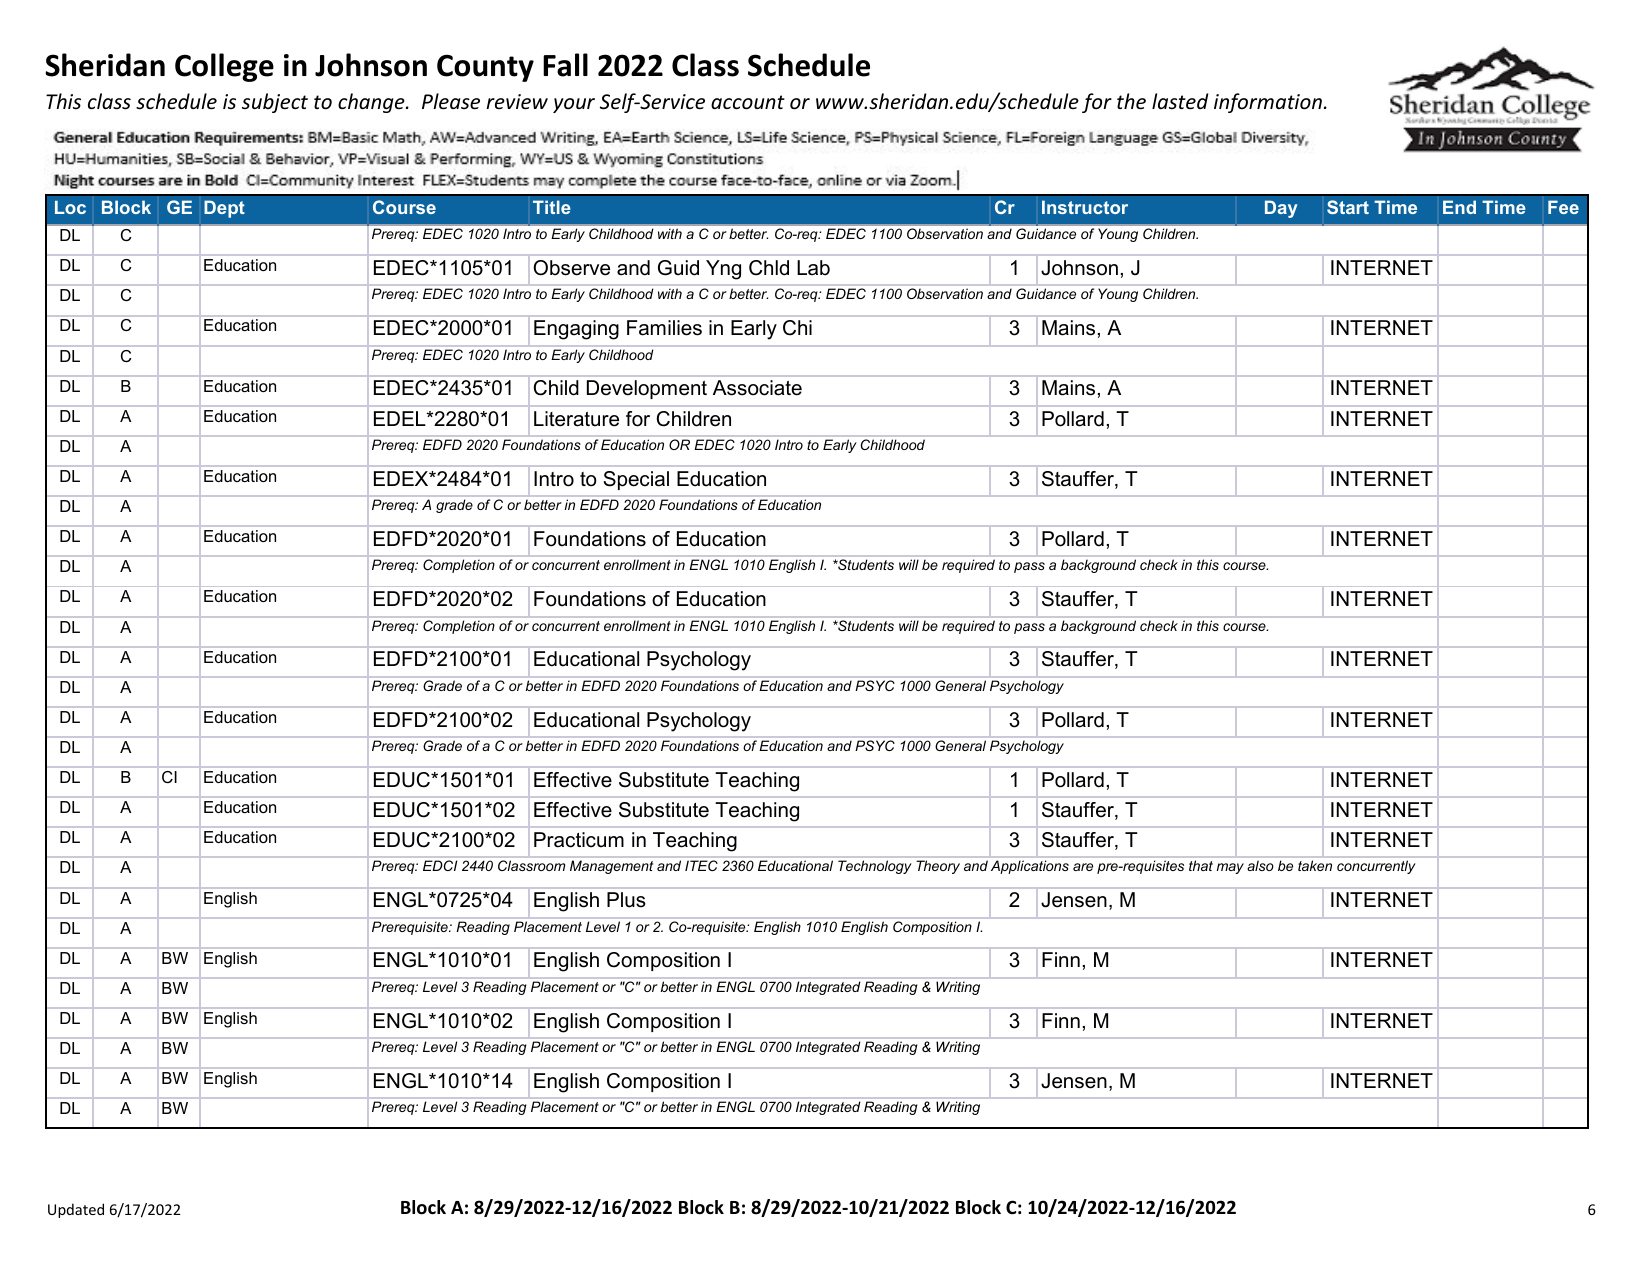 The width and height of the screenshot is (1643, 1269). What do you see at coordinates (275, 103) in the screenshot?
I see `subject` at bounding box center [275, 103].
